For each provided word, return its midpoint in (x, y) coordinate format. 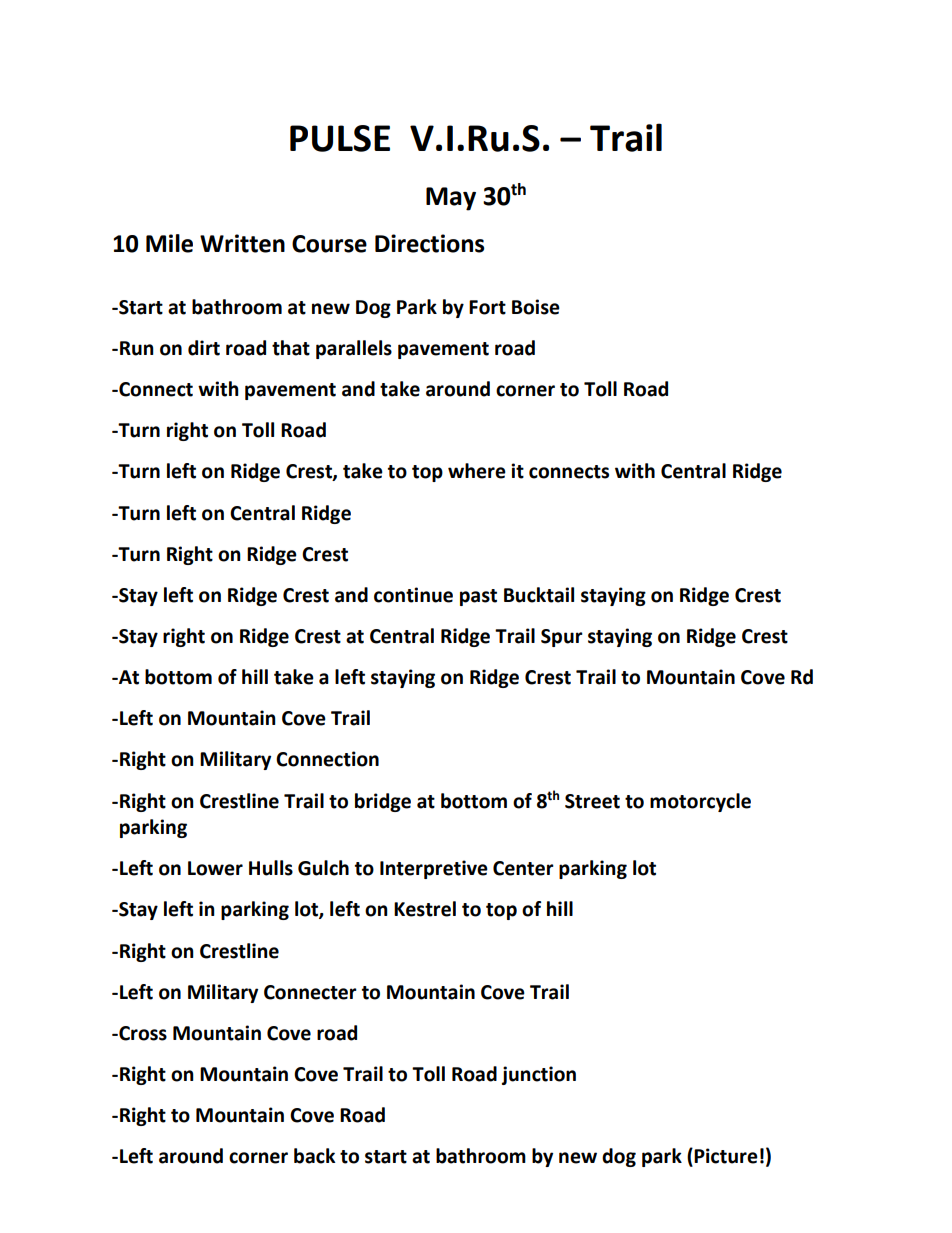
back (315, 1156)
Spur (562, 638)
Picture (726, 1156)
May (451, 199)
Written (242, 243)
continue (413, 595)
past (478, 597)
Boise (536, 307)
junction (539, 1075)
